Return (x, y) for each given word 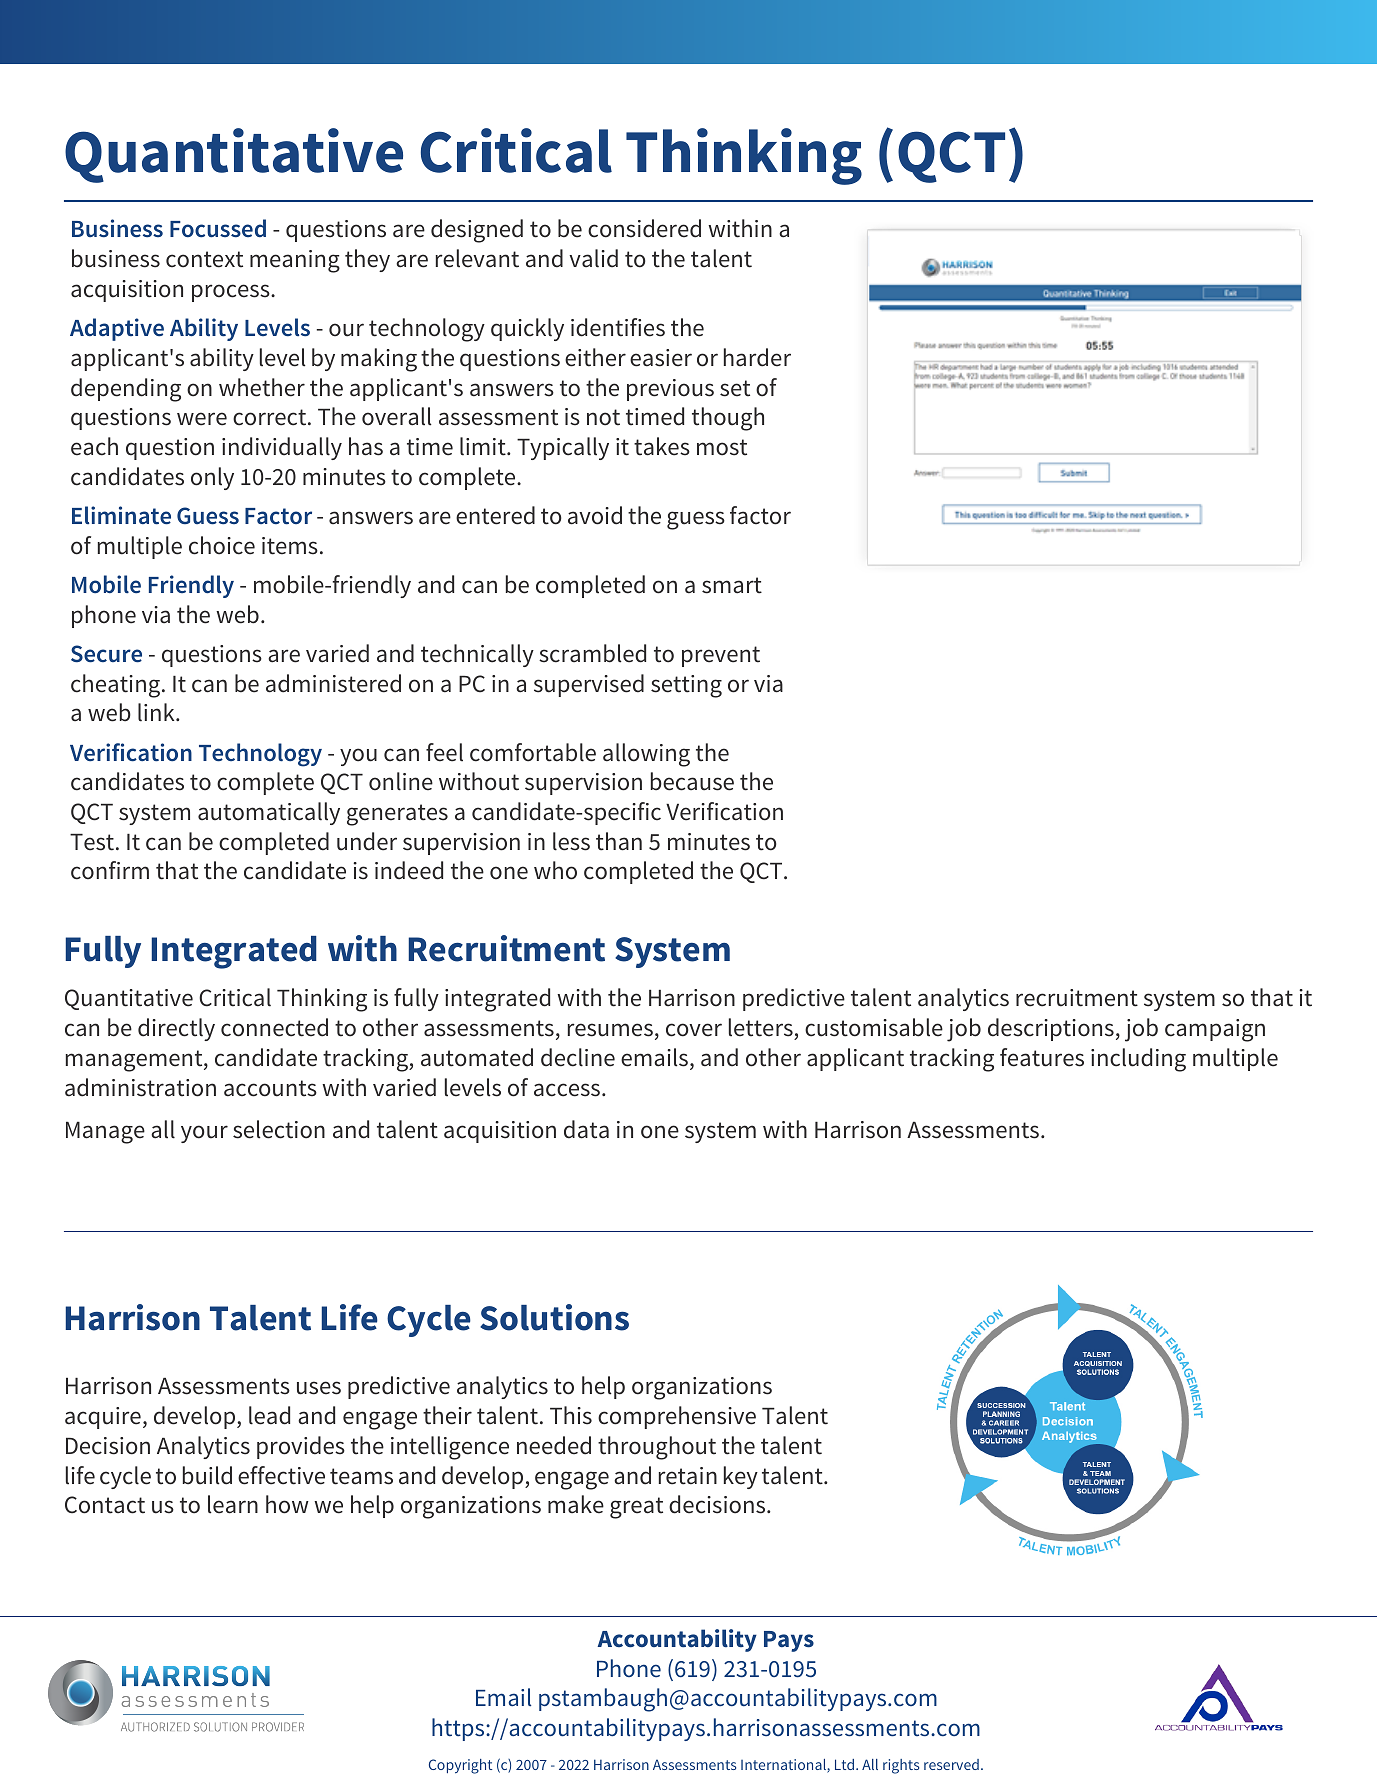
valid (593, 258)
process (232, 293)
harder (757, 357)
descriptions (1051, 1029)
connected (274, 1027)
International (784, 1766)
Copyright (460, 1766)
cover (694, 1030)
